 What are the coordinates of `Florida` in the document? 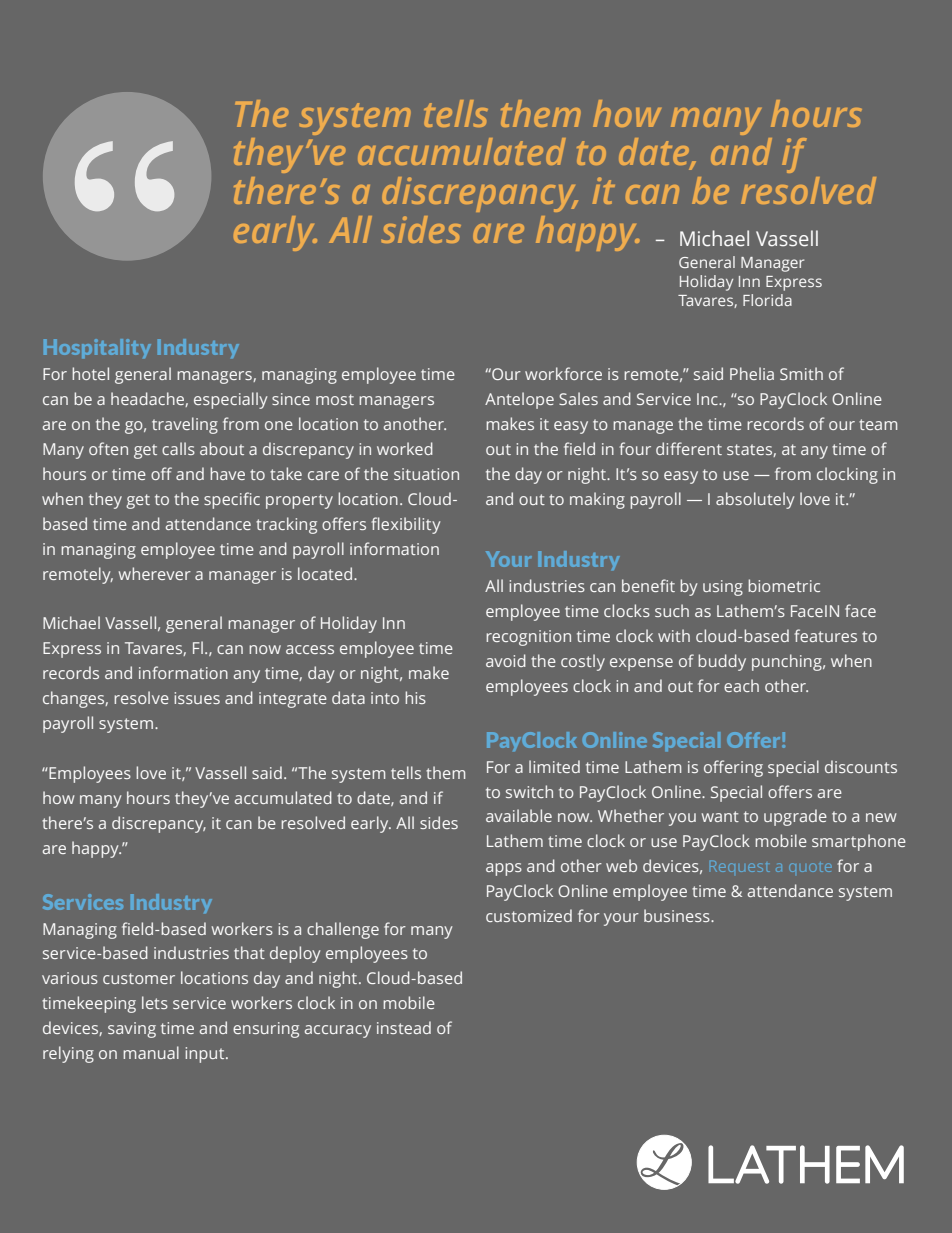 It's located at (767, 300).
